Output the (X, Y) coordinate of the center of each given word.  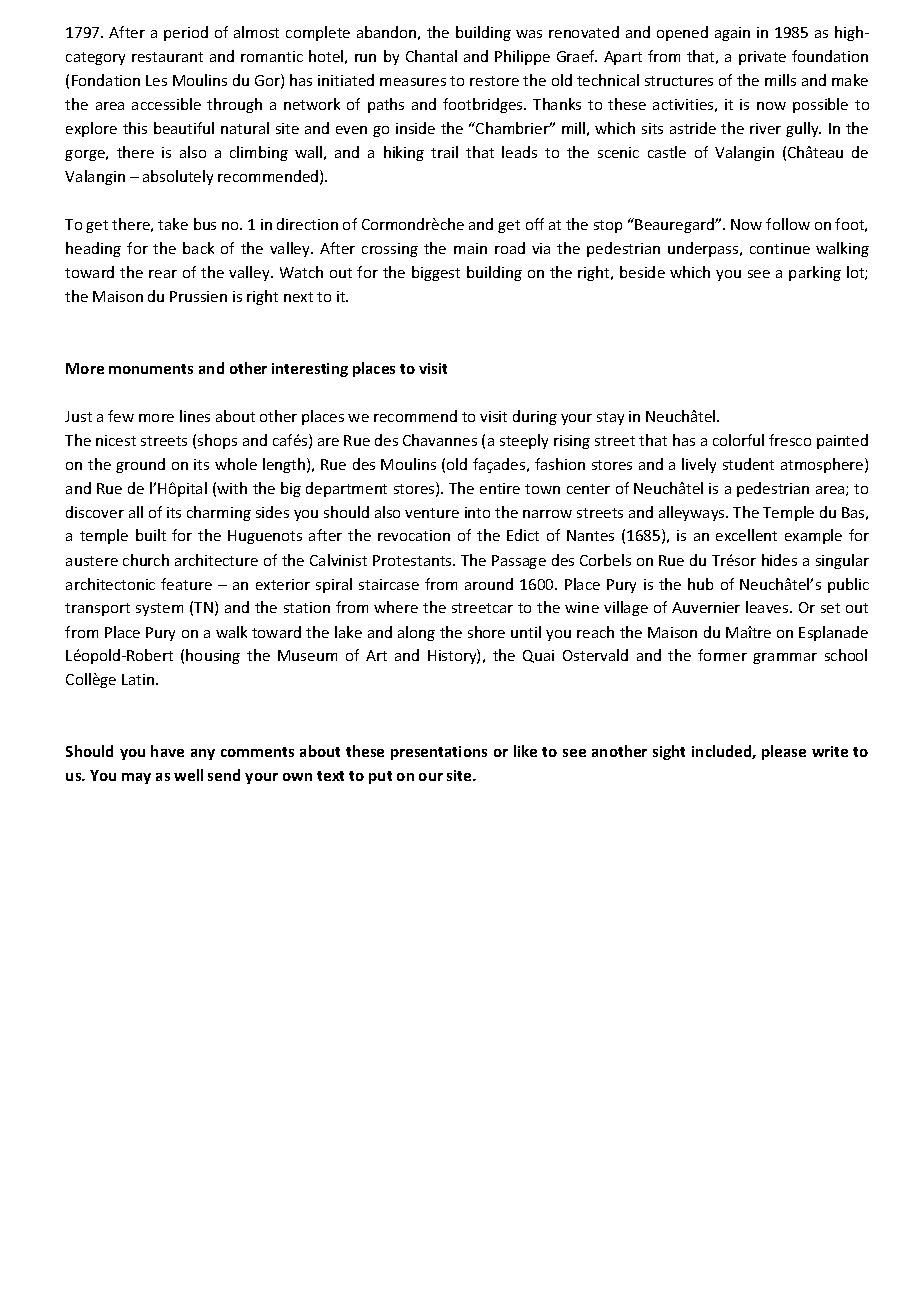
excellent (746, 535)
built (151, 535)
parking (815, 273)
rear (163, 274)
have (167, 751)
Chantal (431, 56)
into (477, 512)
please (784, 752)
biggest (436, 273)
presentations (439, 753)
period (186, 33)
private (762, 58)
